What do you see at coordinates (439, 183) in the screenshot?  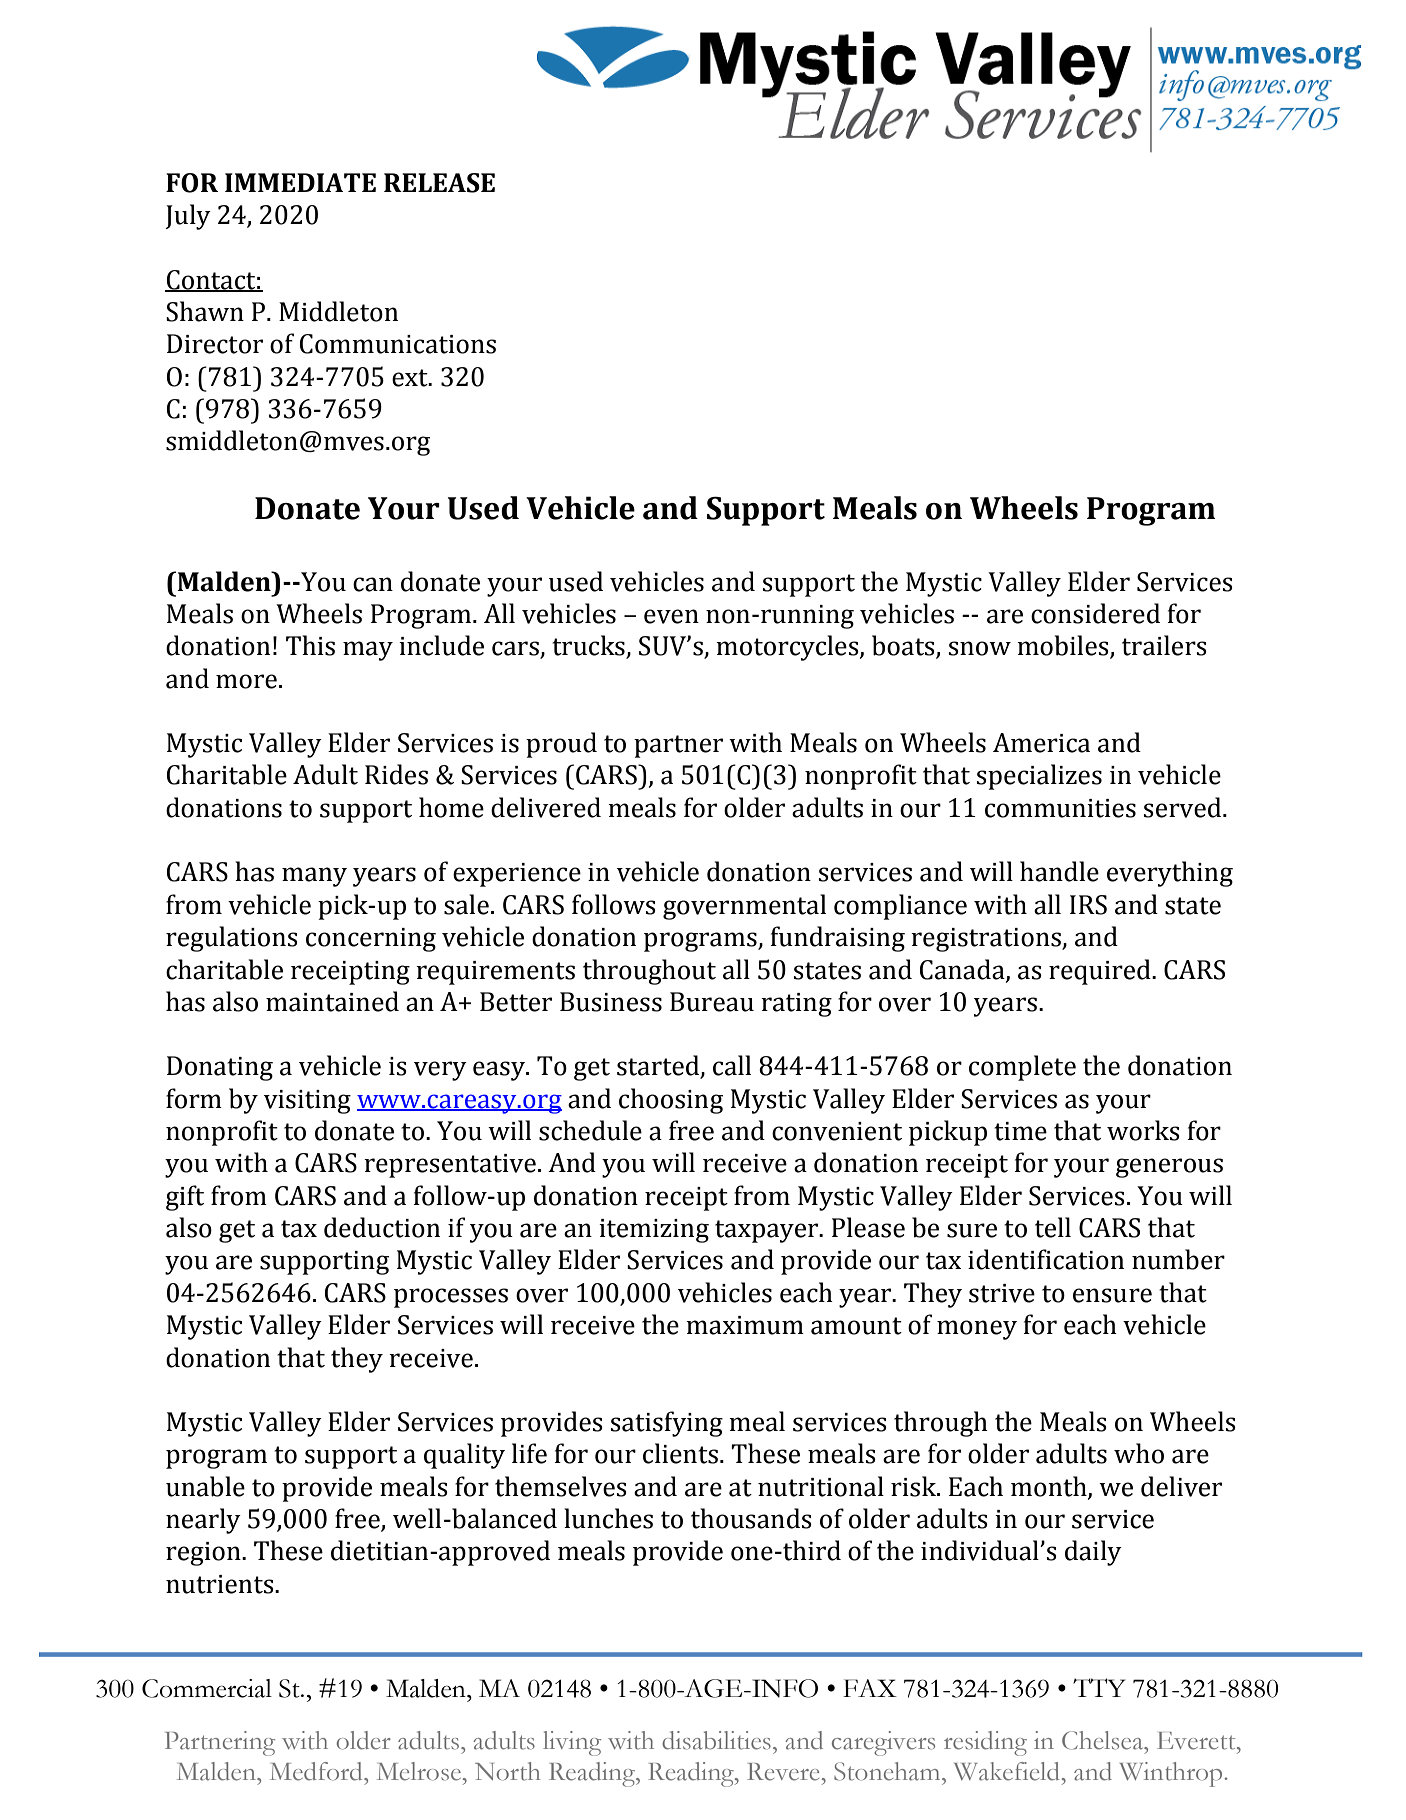 I see `RELEASE` at bounding box center [439, 183].
